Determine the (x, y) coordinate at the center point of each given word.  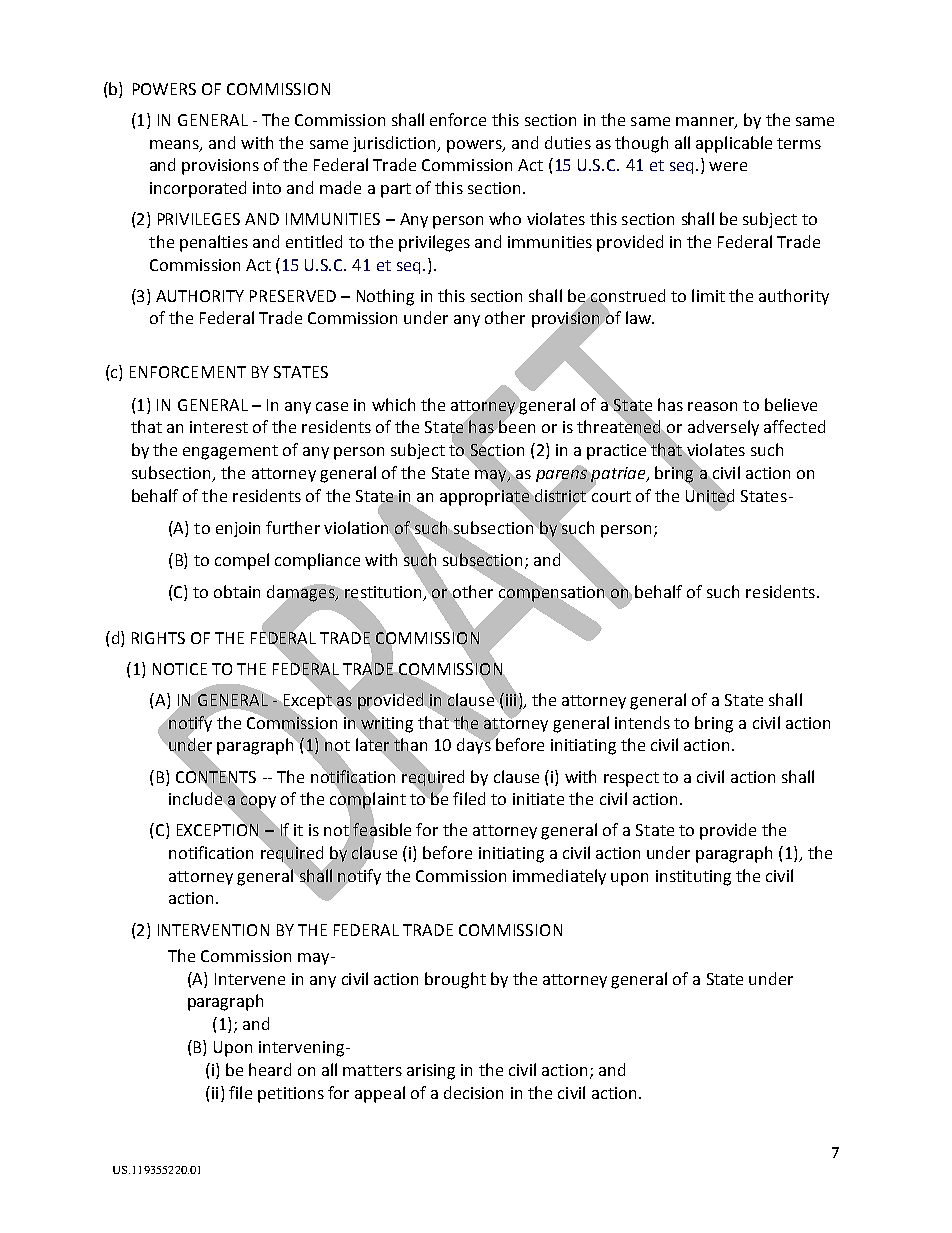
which (393, 404)
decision (473, 1092)
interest (219, 427)
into (267, 188)
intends (642, 722)
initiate (538, 799)
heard (270, 1069)
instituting (693, 878)
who (505, 218)
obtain (237, 591)
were (728, 166)
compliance (317, 561)
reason (712, 406)
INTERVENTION (213, 930)
